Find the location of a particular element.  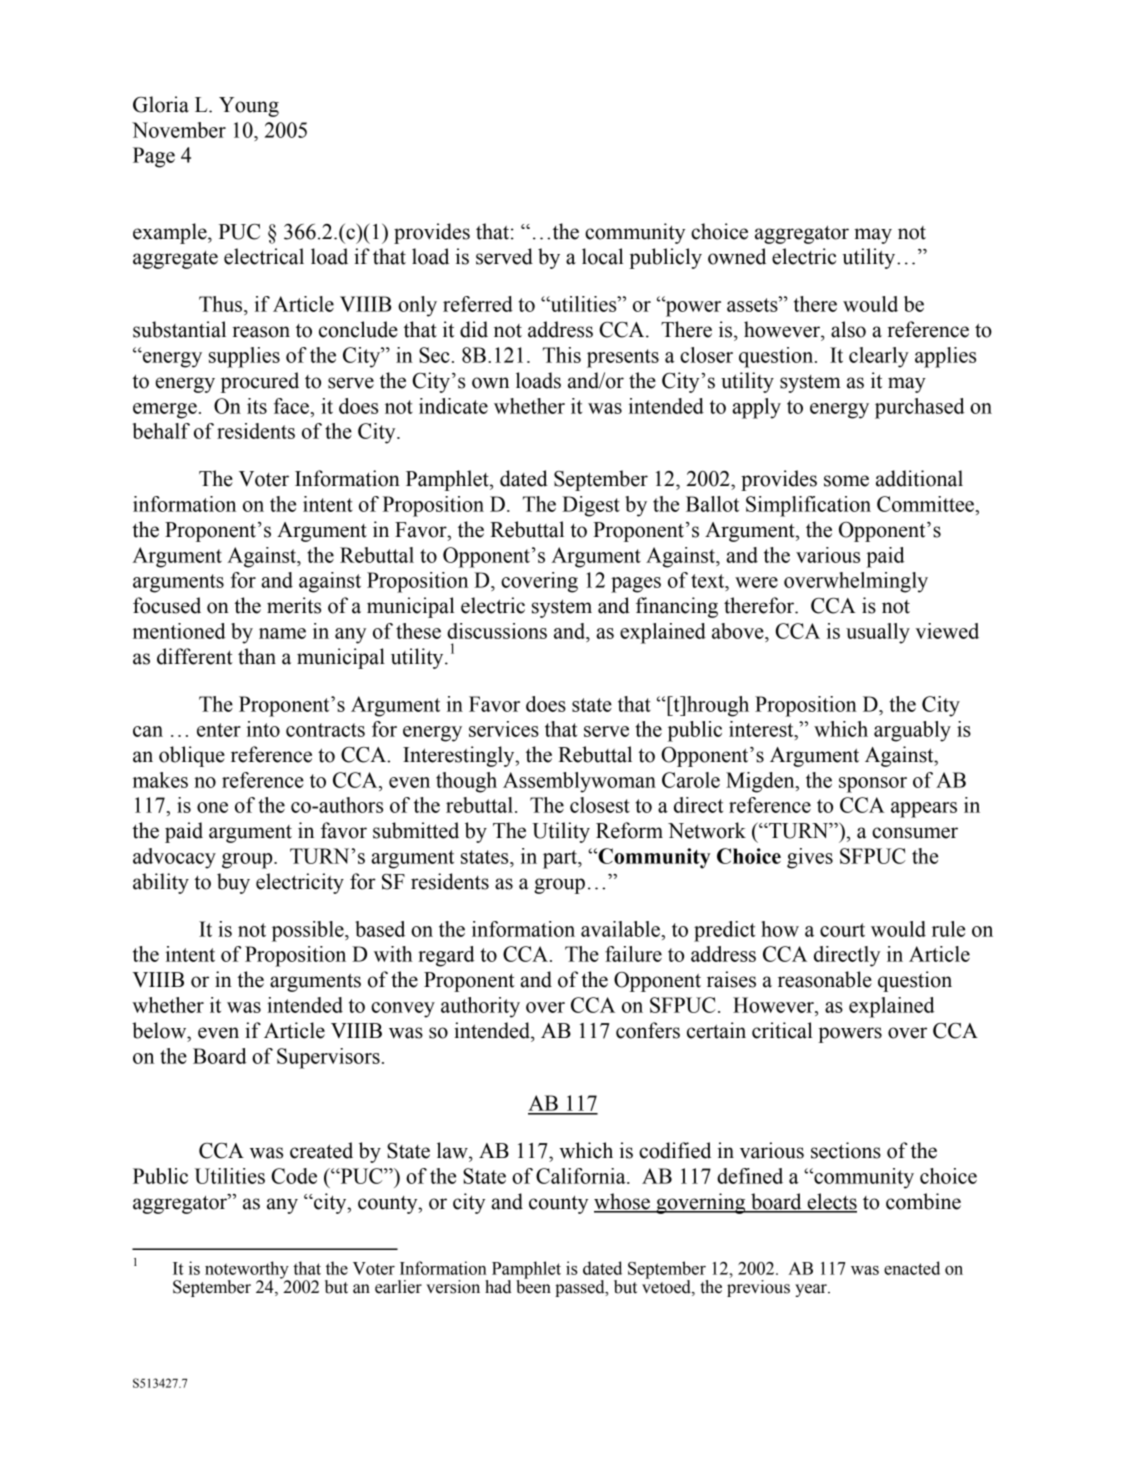

part is located at coordinates (561, 859).
